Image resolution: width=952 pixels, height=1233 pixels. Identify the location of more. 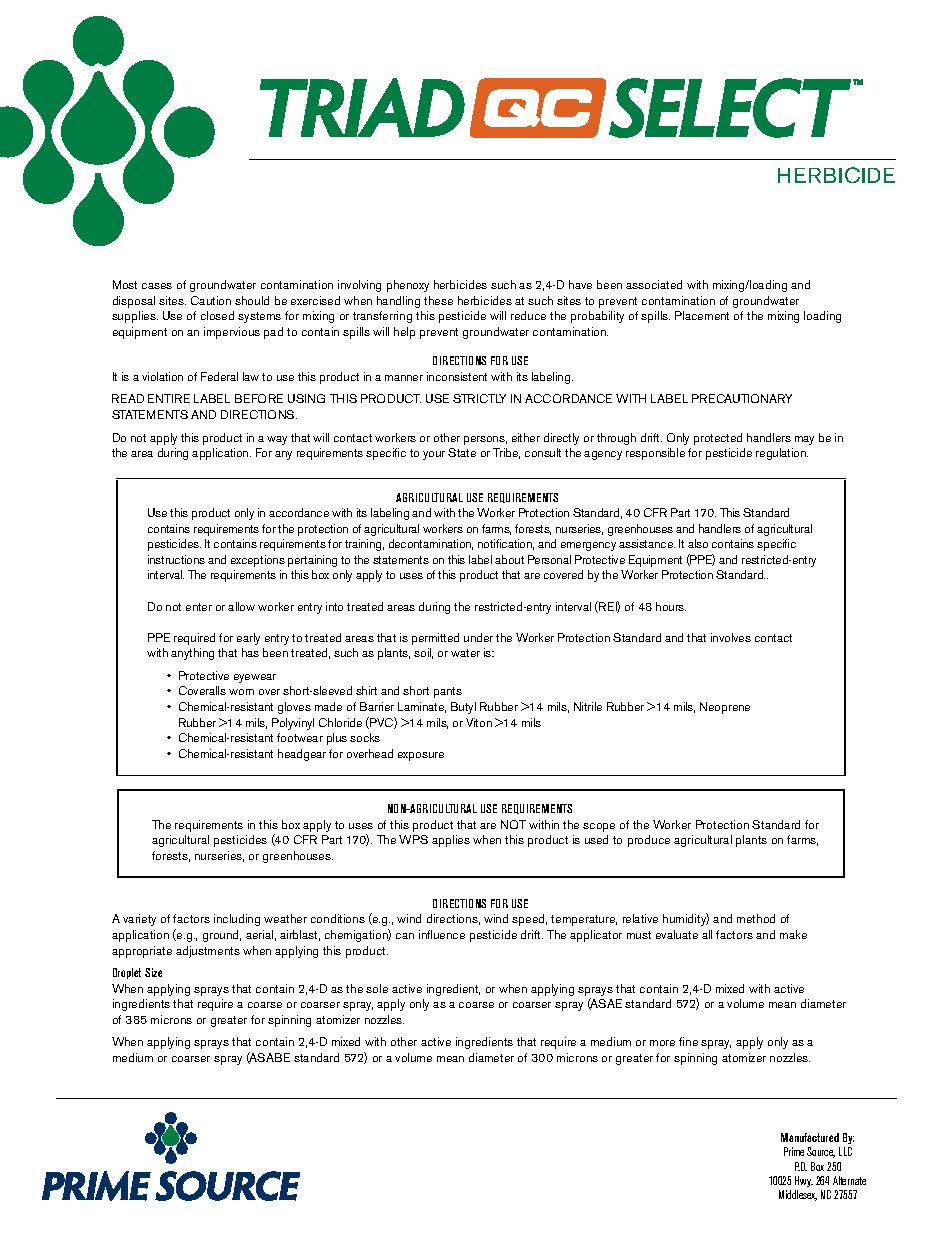
(662, 1043).
